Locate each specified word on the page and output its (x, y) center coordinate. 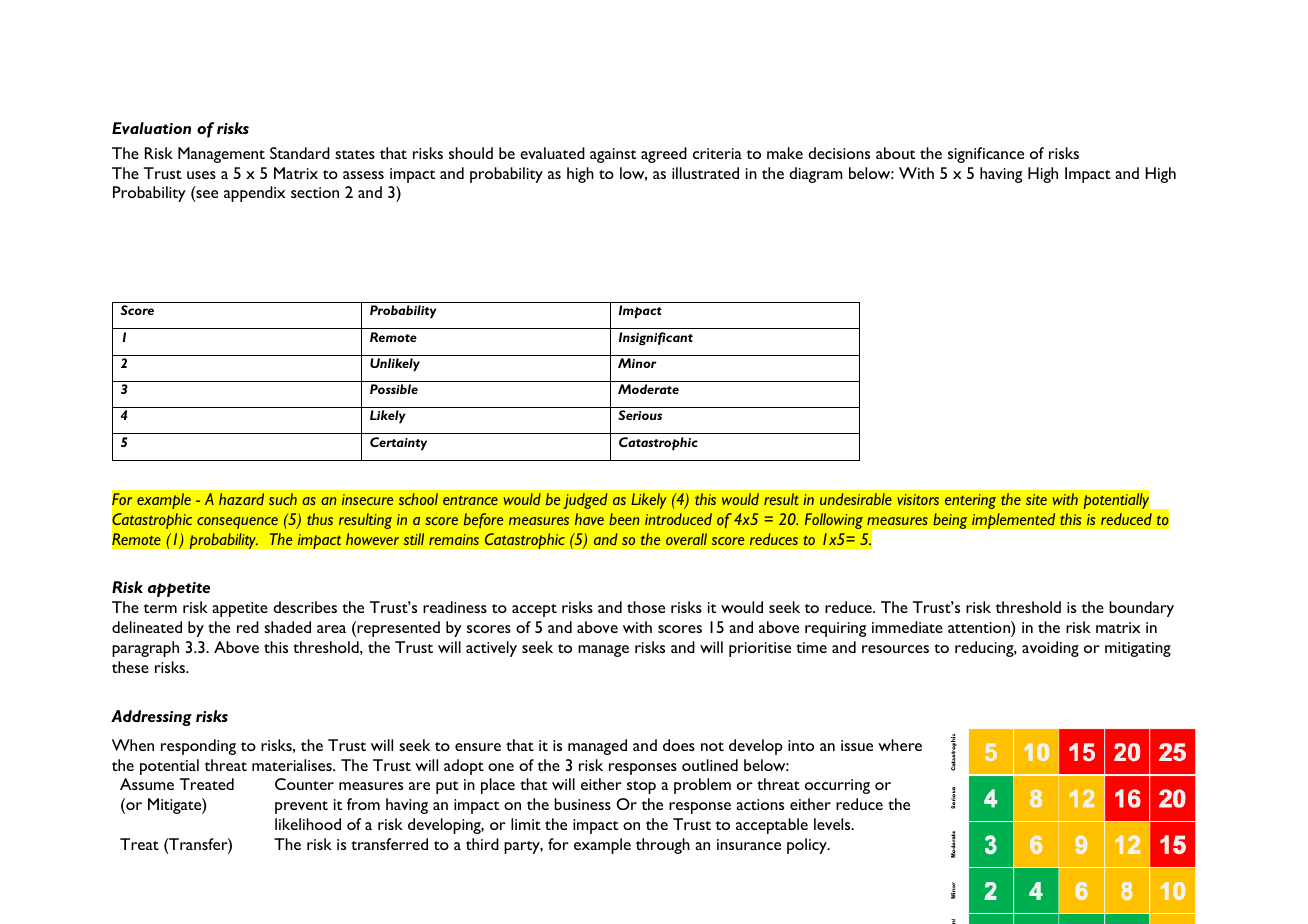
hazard (241, 499)
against (613, 155)
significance (986, 155)
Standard (300, 153)
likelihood (308, 824)
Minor (637, 363)
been (624, 519)
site (1036, 499)
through (663, 846)
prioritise (760, 649)
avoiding (1050, 649)
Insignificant (656, 338)
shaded (287, 627)
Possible (394, 389)
